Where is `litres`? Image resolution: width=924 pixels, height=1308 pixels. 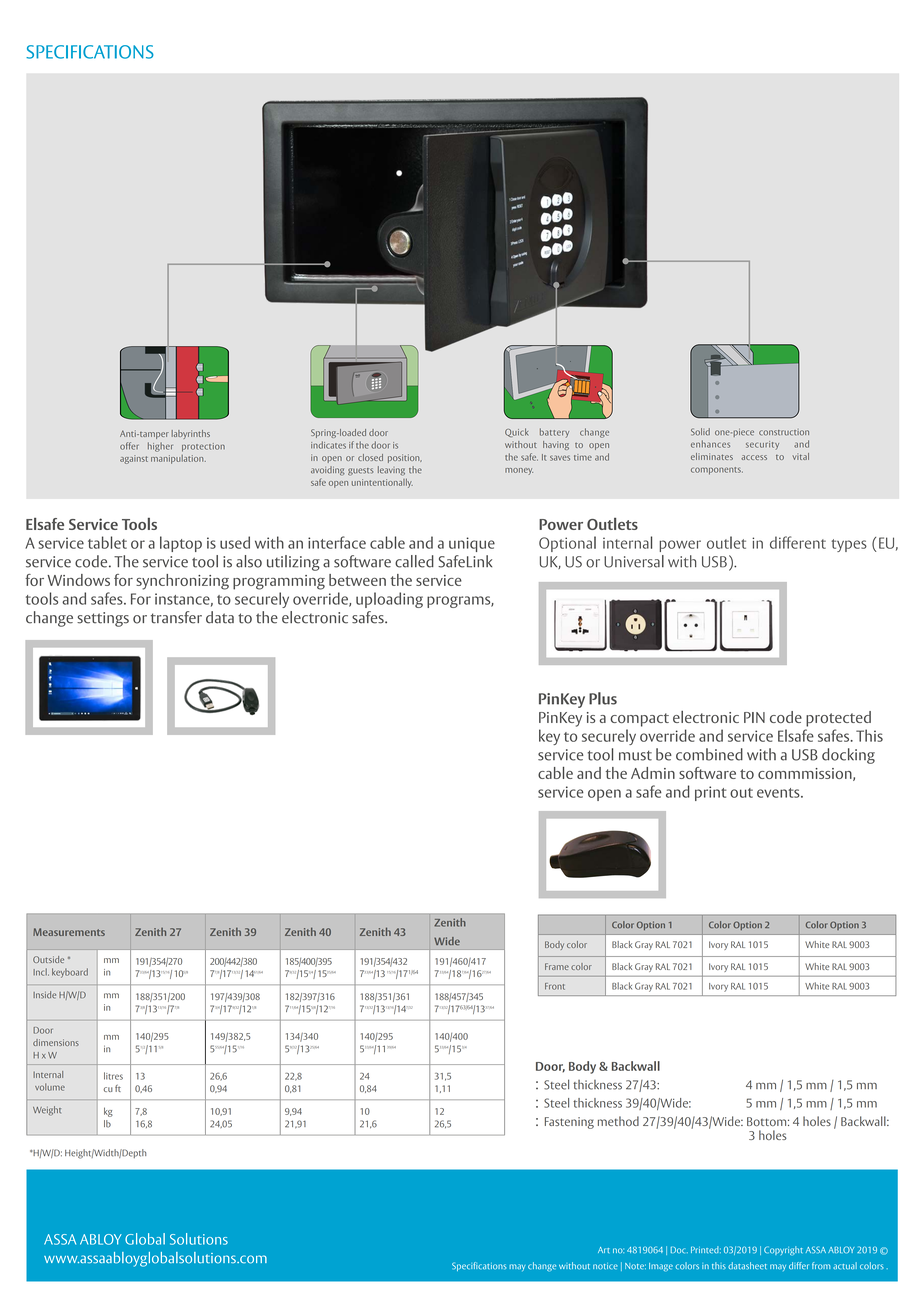
litres is located at coordinates (113, 1076).
